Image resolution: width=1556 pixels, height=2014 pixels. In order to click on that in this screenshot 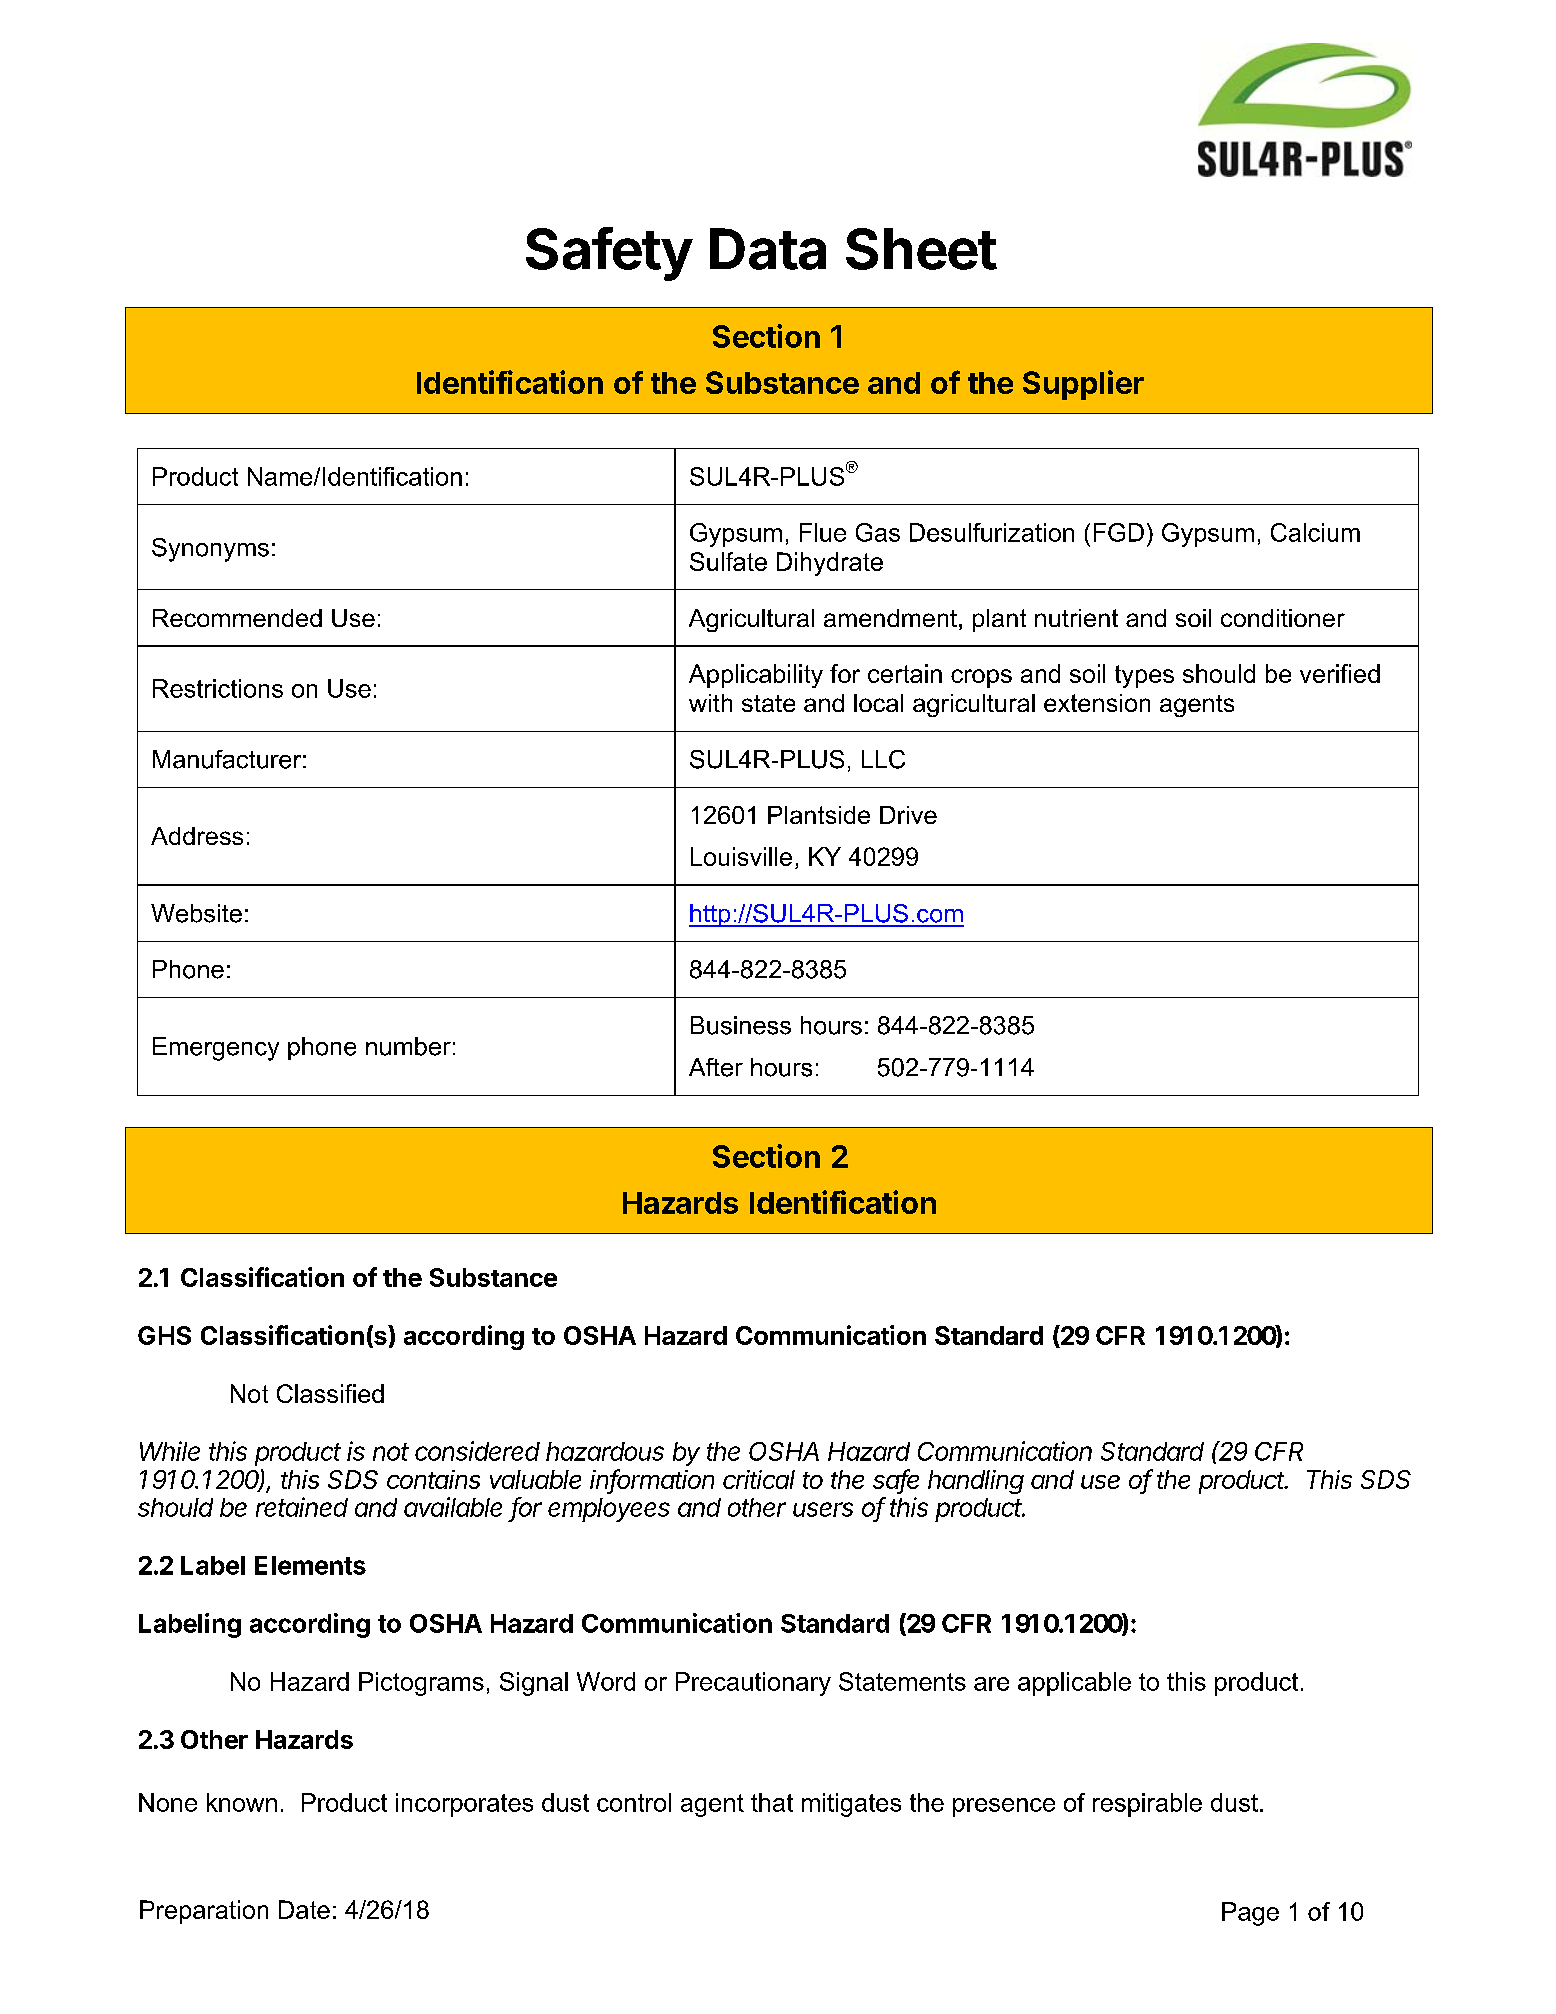, I will do `click(772, 1802)`.
